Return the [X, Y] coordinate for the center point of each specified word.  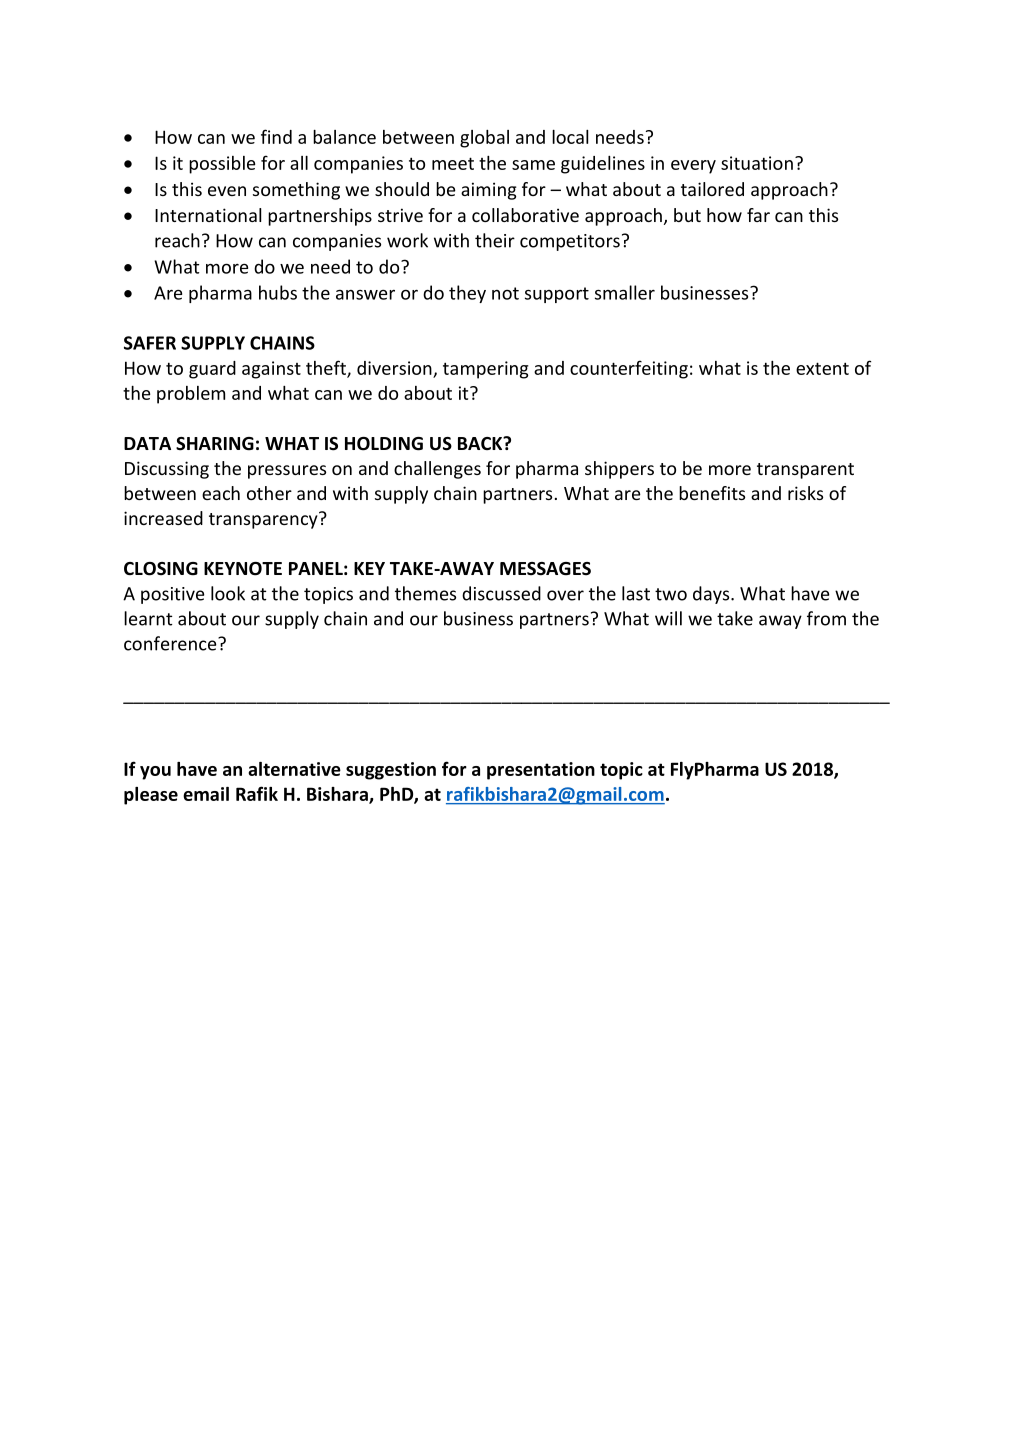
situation [757, 163]
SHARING [215, 444]
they [467, 294]
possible [222, 165]
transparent [805, 471]
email [206, 794]
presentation [541, 771]
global [484, 139]
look [228, 593]
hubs [278, 292]
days [712, 595]
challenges [437, 470]
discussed [501, 593]
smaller [625, 292]
